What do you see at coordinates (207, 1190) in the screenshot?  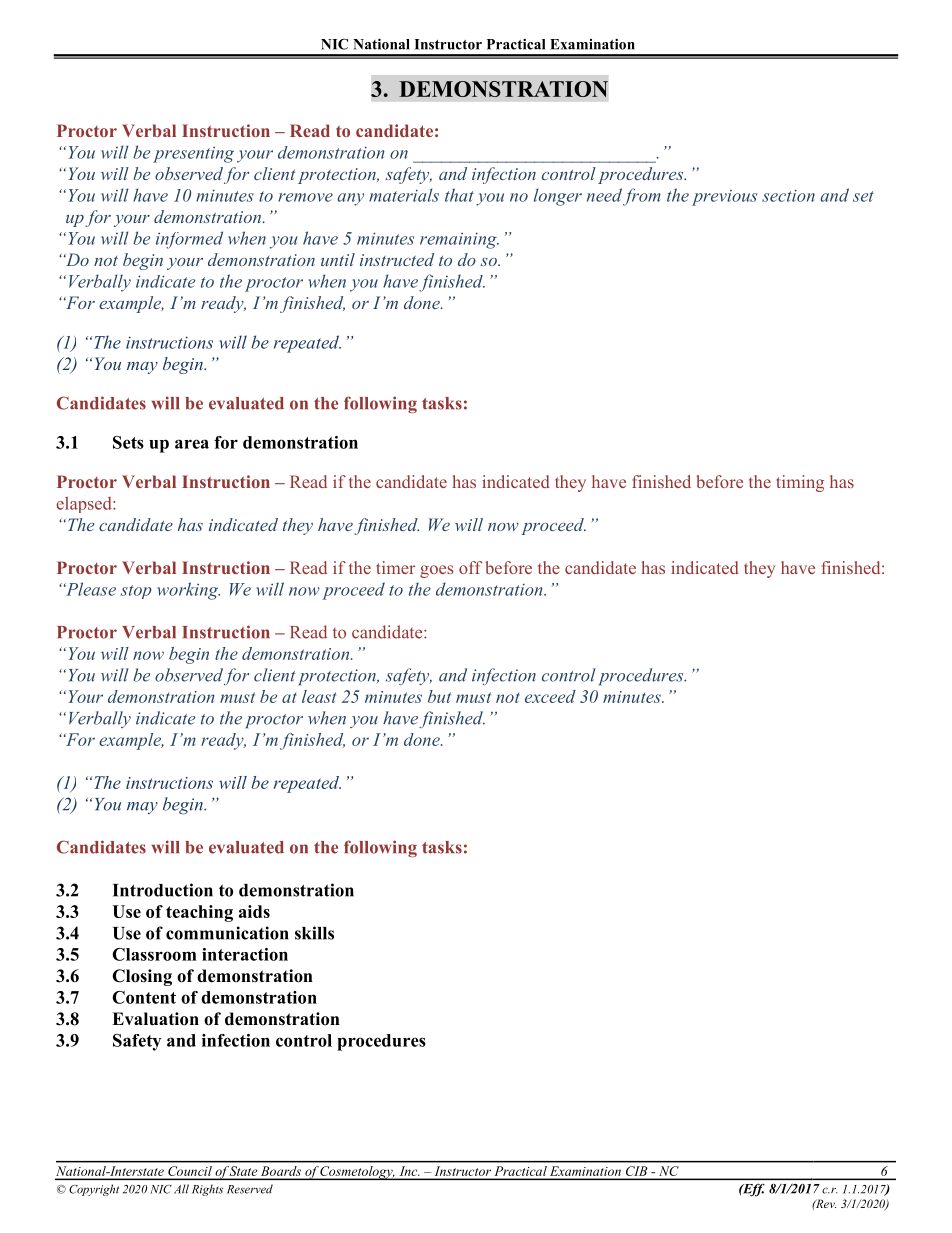 I see `Rights` at bounding box center [207, 1190].
